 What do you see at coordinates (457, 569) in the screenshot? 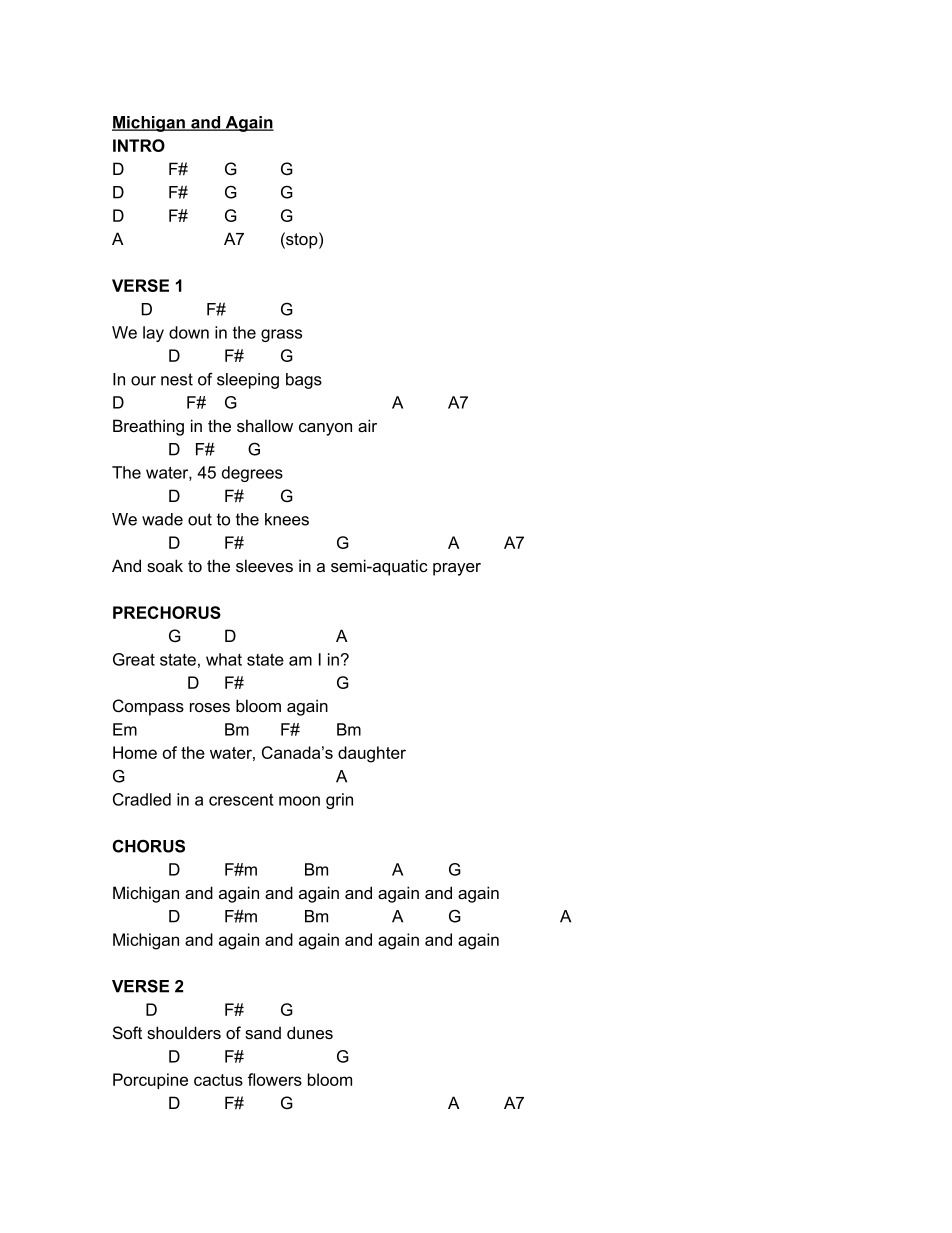
I see `prayer` at bounding box center [457, 569].
